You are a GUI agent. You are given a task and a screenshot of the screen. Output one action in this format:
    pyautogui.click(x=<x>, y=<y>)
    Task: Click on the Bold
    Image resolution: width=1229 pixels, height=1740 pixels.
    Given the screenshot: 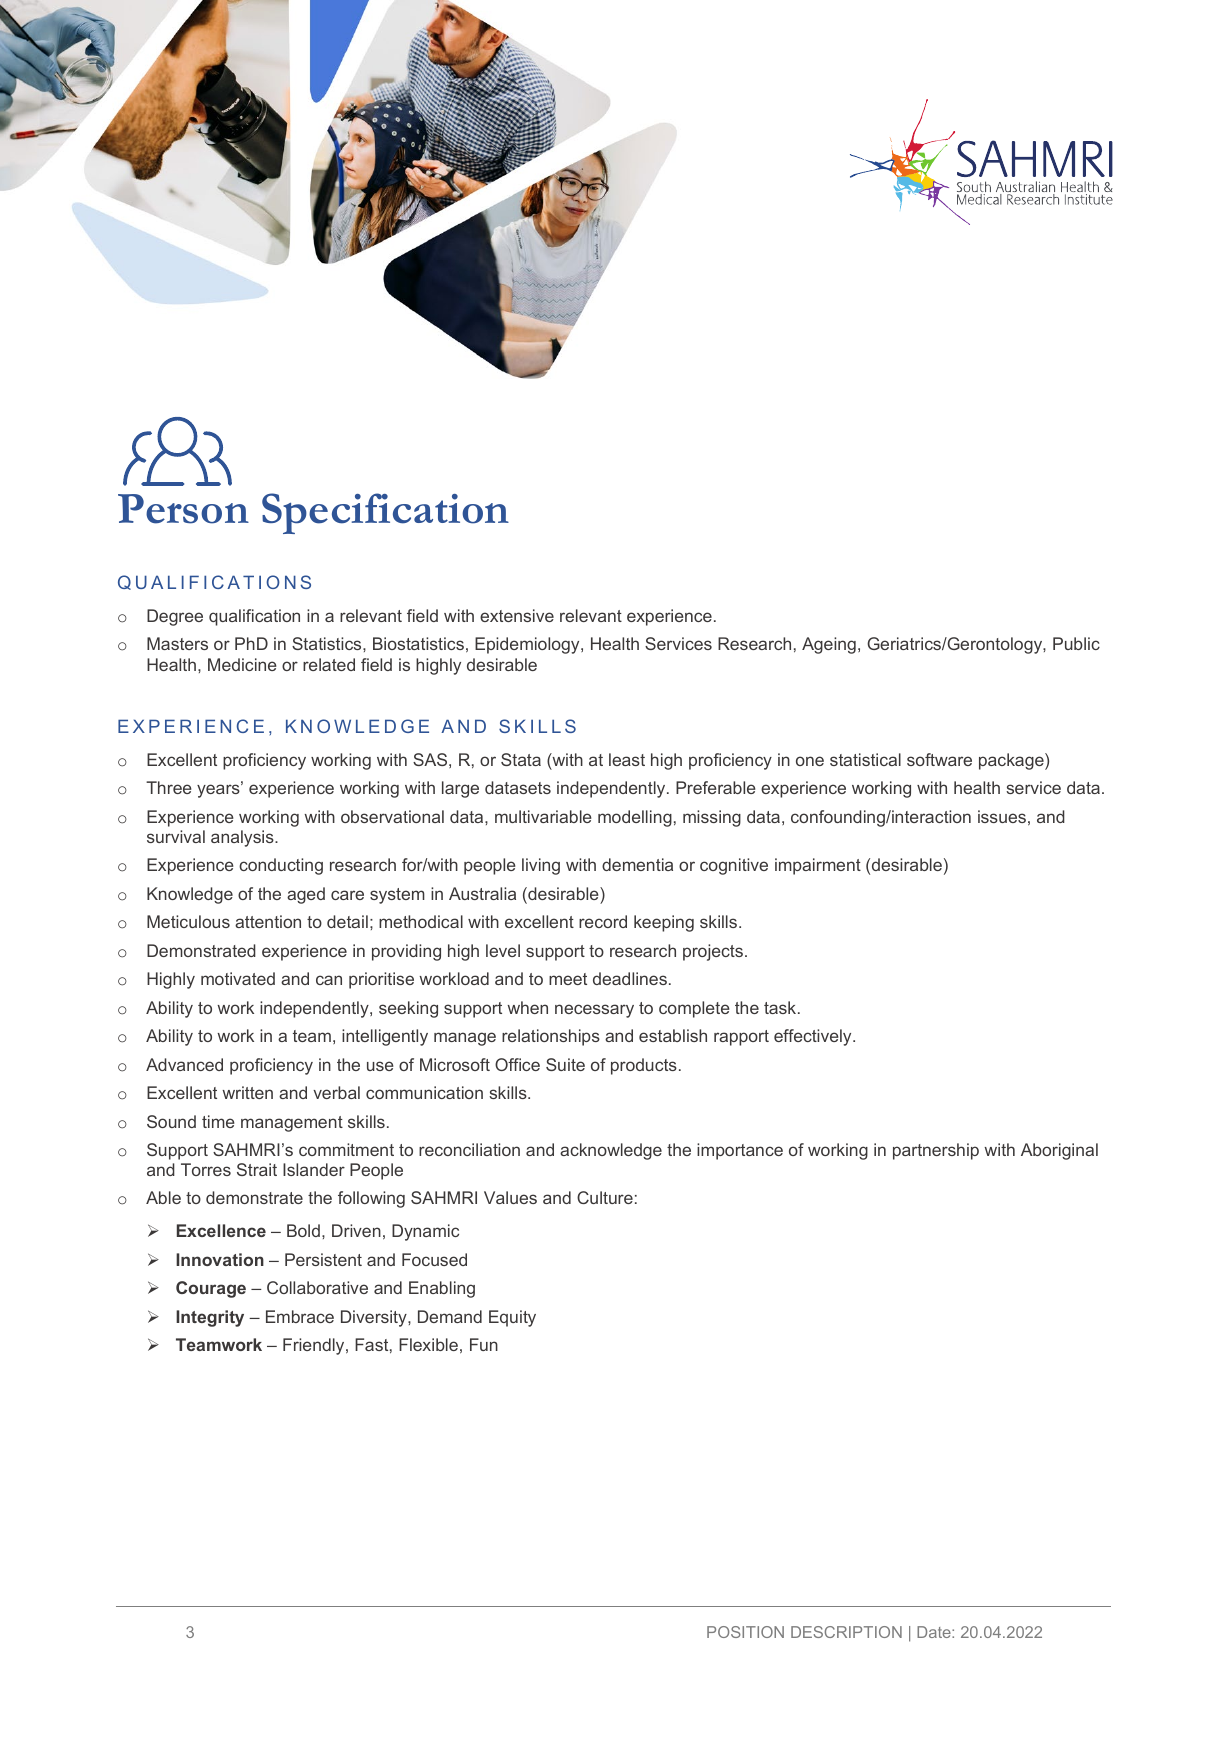 What is the action you would take?
    pyautogui.click(x=303, y=1230)
